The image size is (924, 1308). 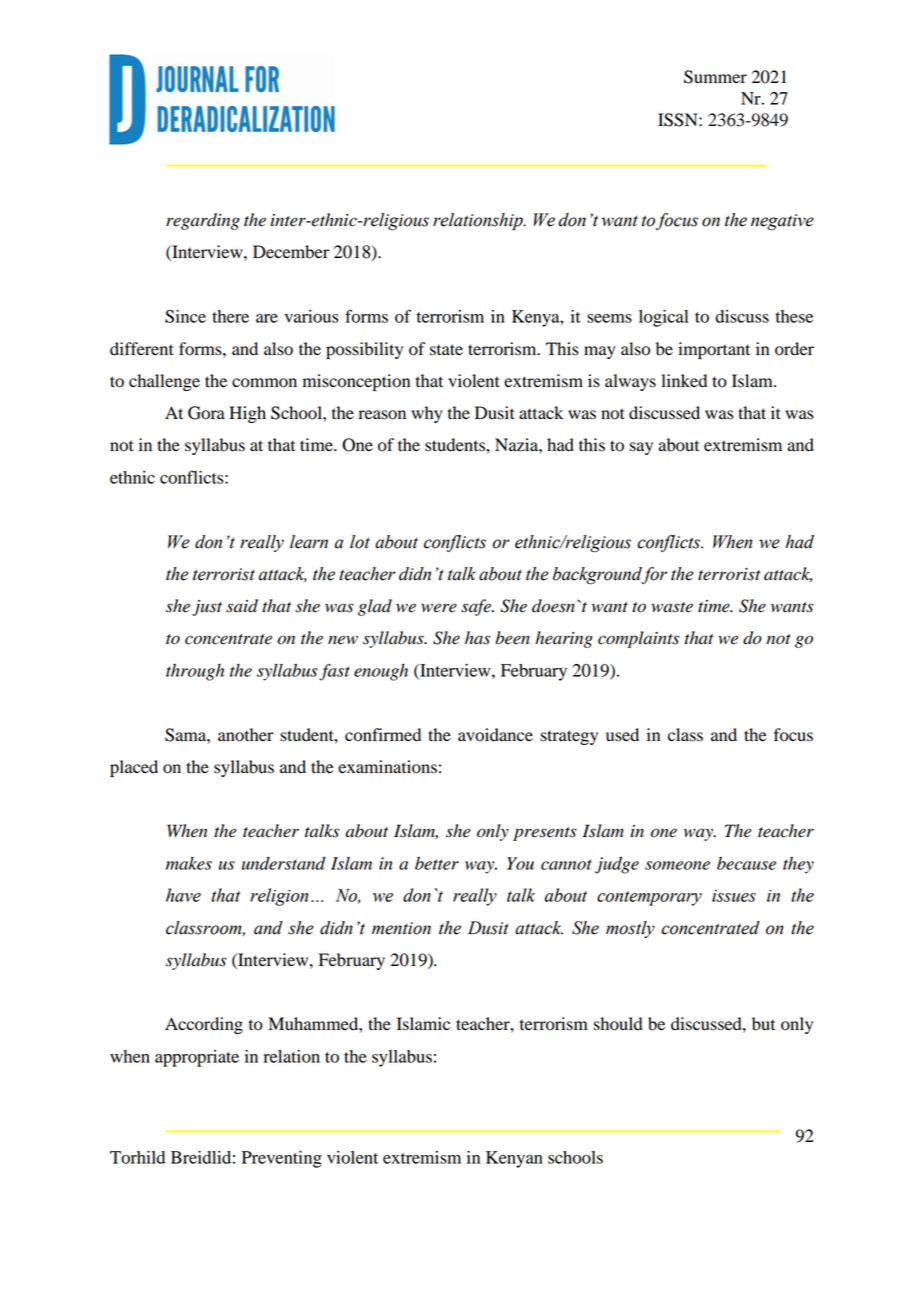 What do you see at coordinates (715, 77) in the image?
I see `Summer` at bounding box center [715, 77].
